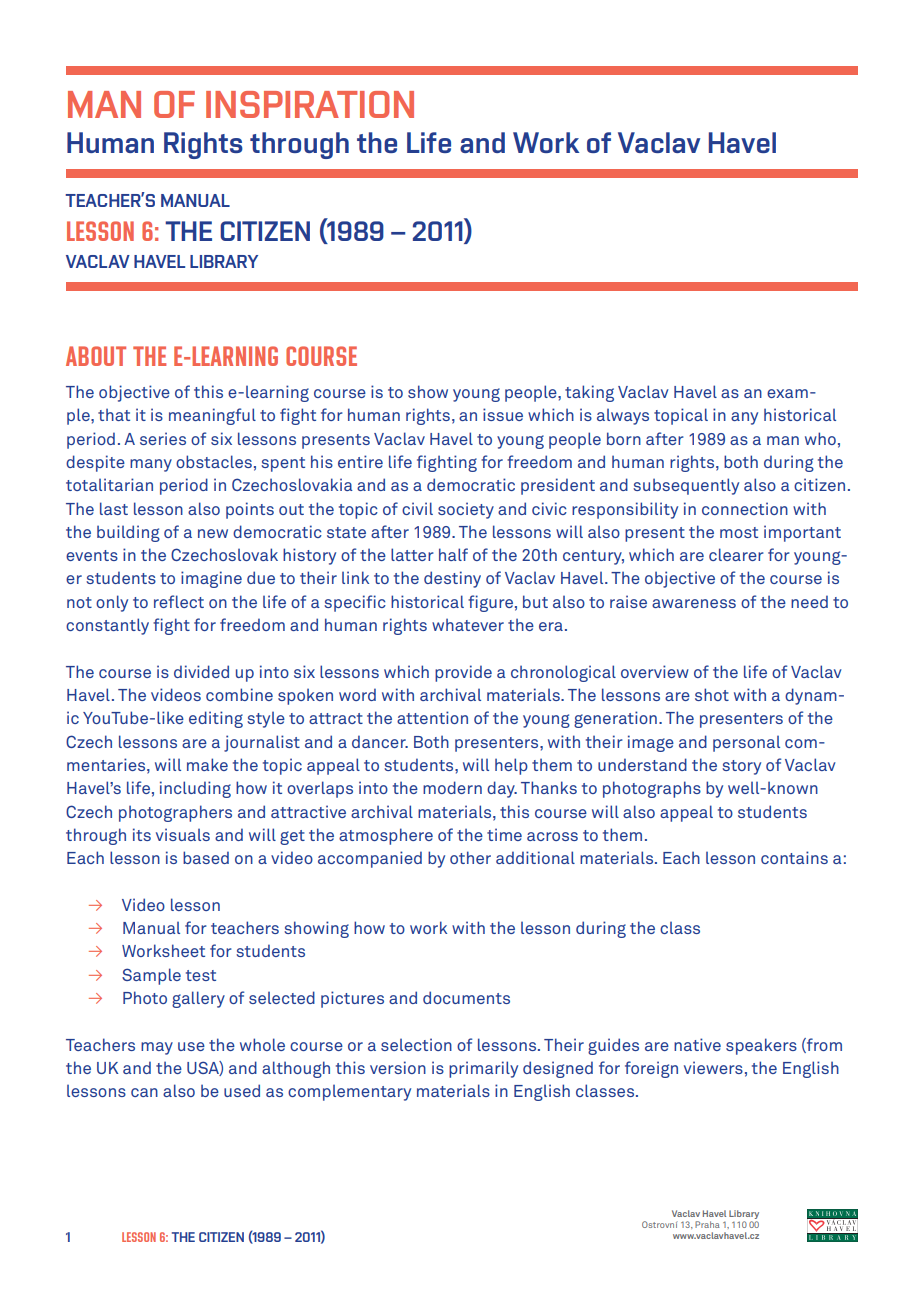  Describe the element at coordinates (589, 393) in the page. I see `taking` at that location.
